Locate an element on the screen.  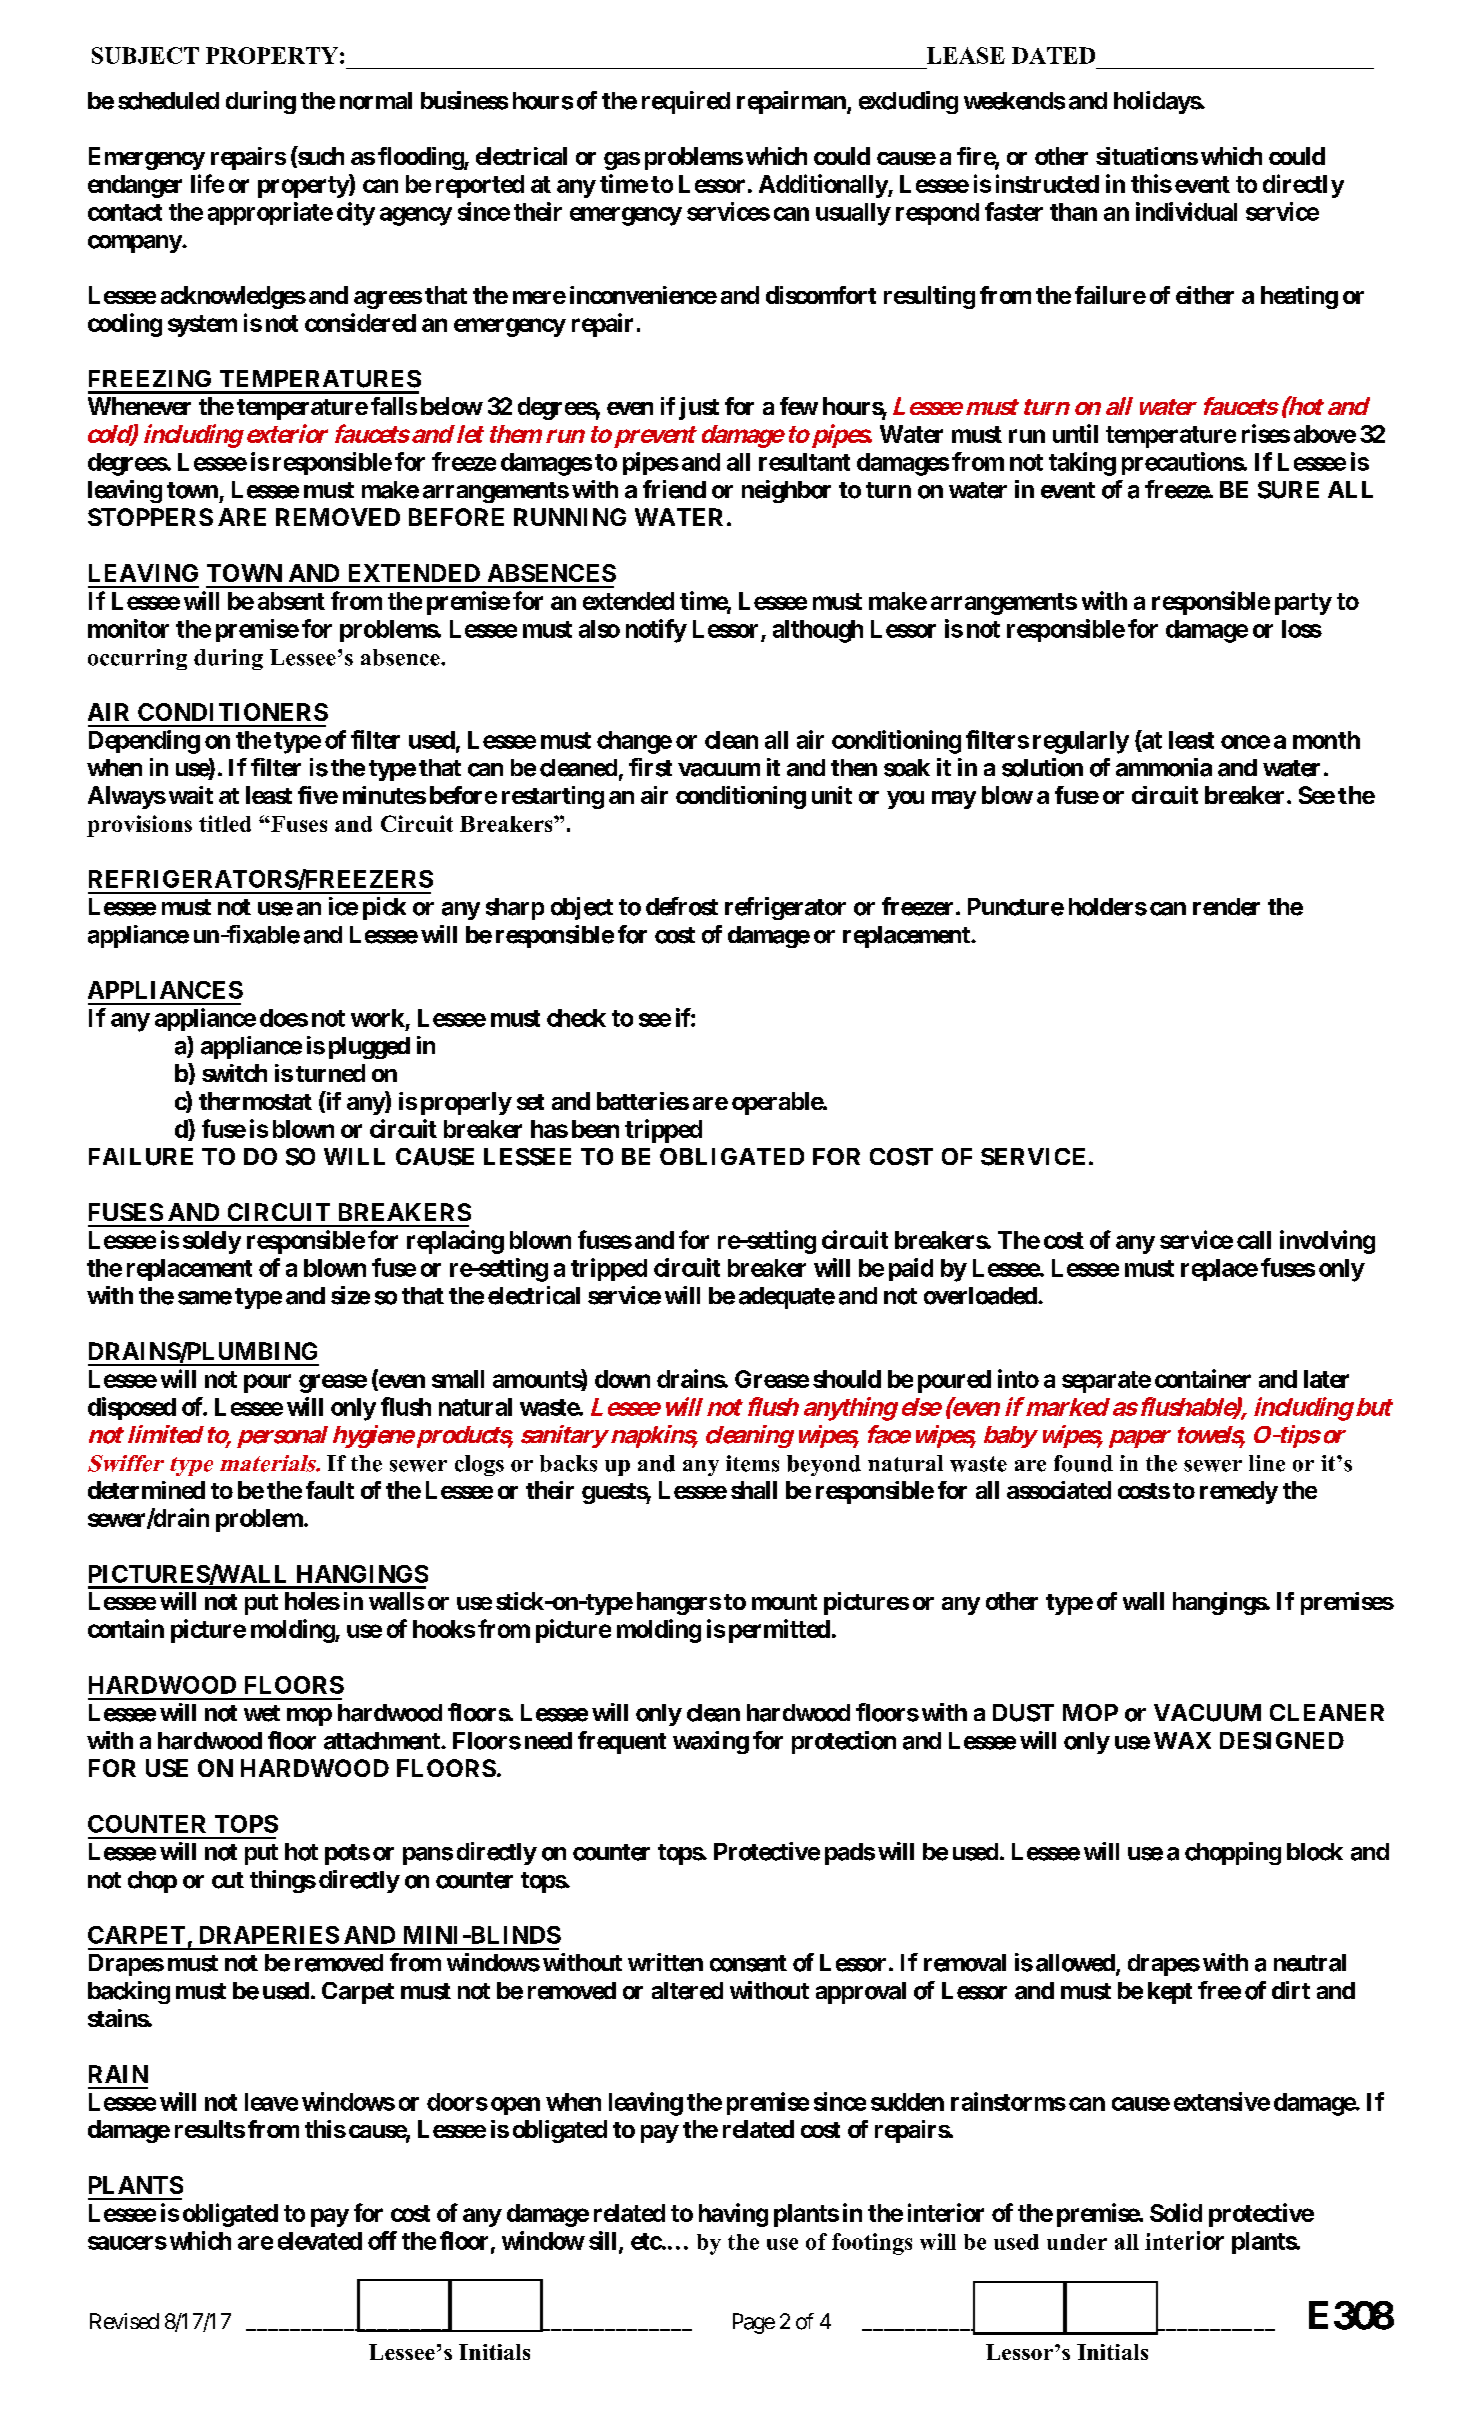
elevated is located at coordinates (320, 2241).
